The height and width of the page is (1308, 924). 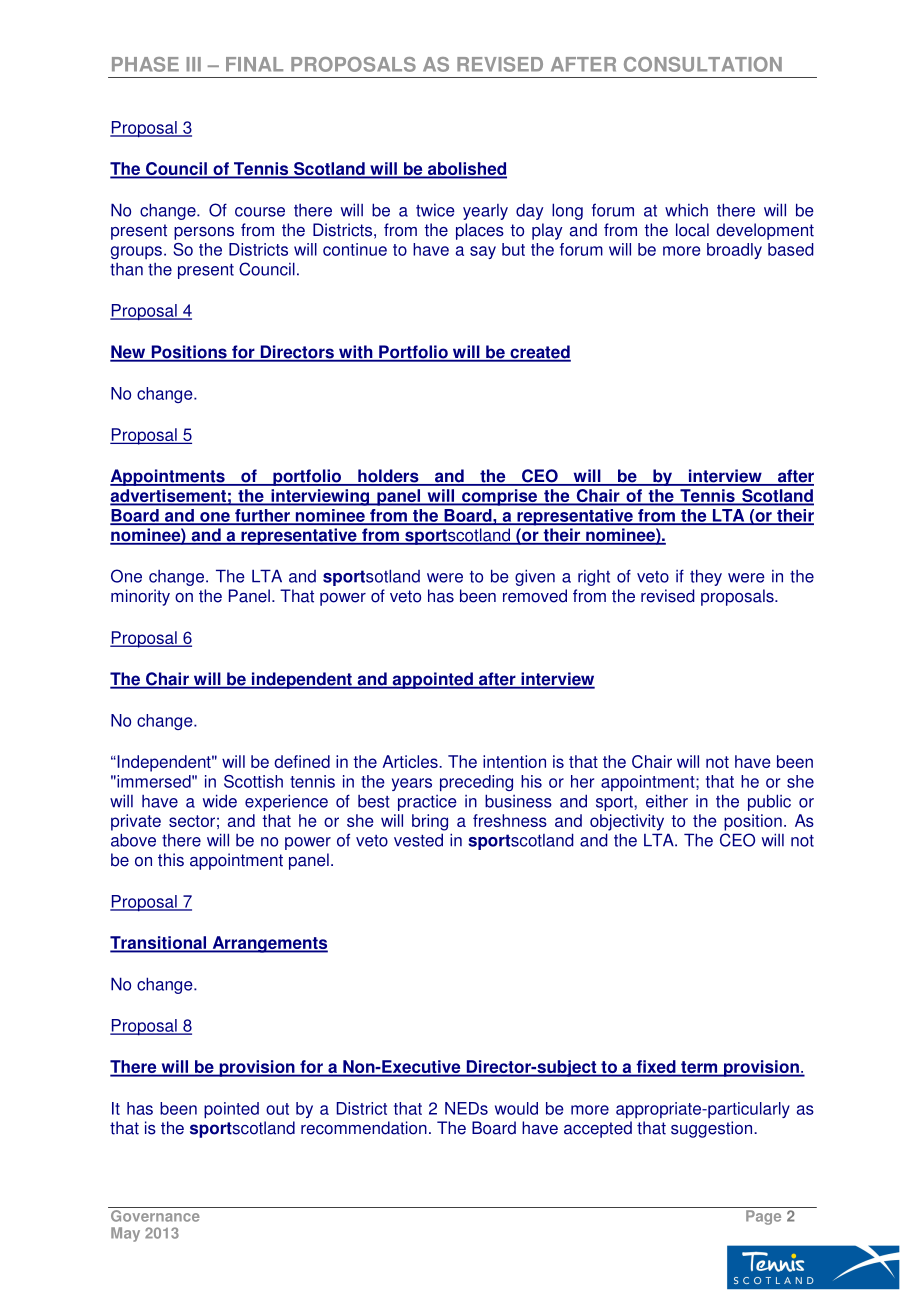 What do you see at coordinates (129, 353) in the page?
I see `New` at bounding box center [129, 353].
